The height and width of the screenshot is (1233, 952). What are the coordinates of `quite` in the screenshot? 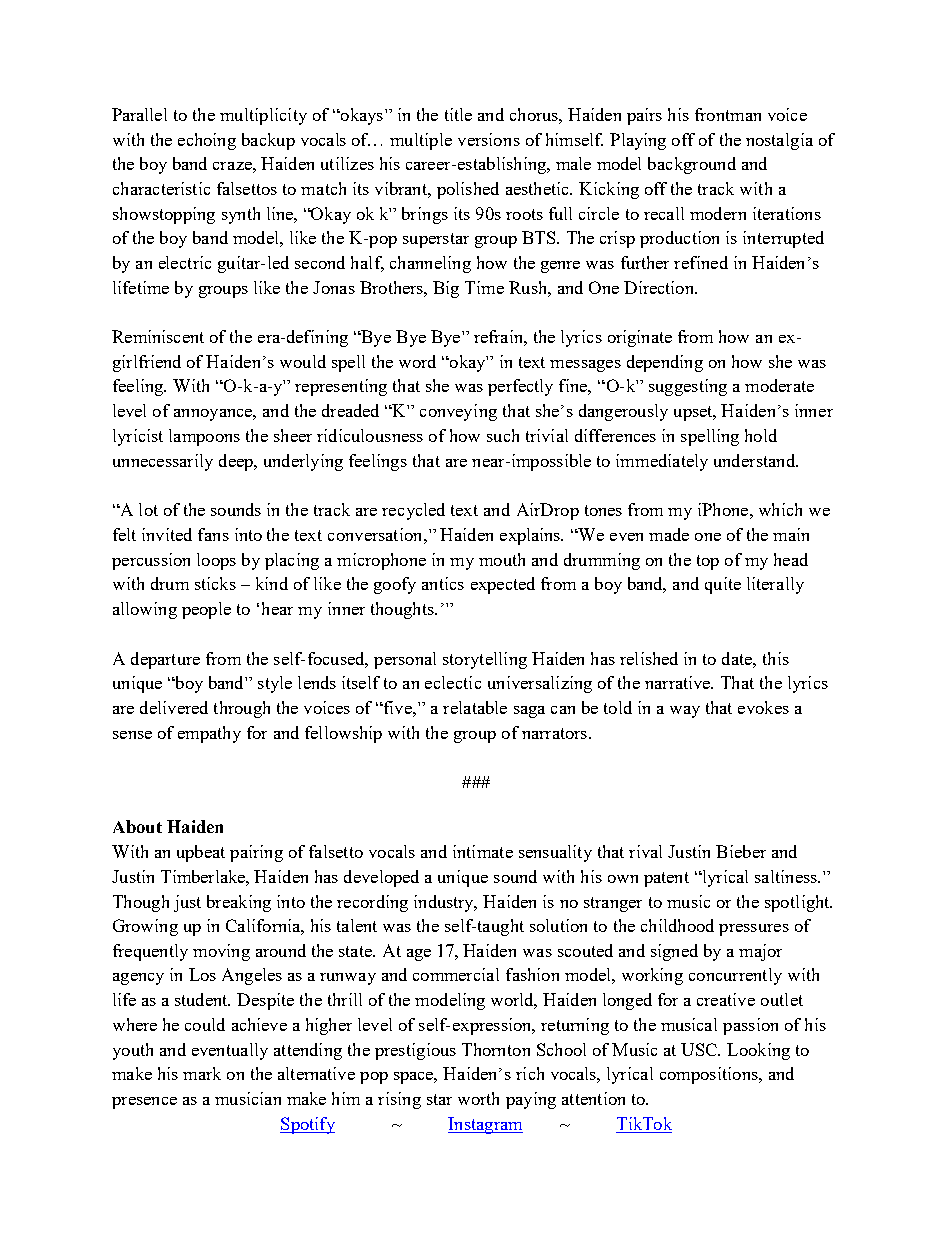 It's located at (723, 585).
